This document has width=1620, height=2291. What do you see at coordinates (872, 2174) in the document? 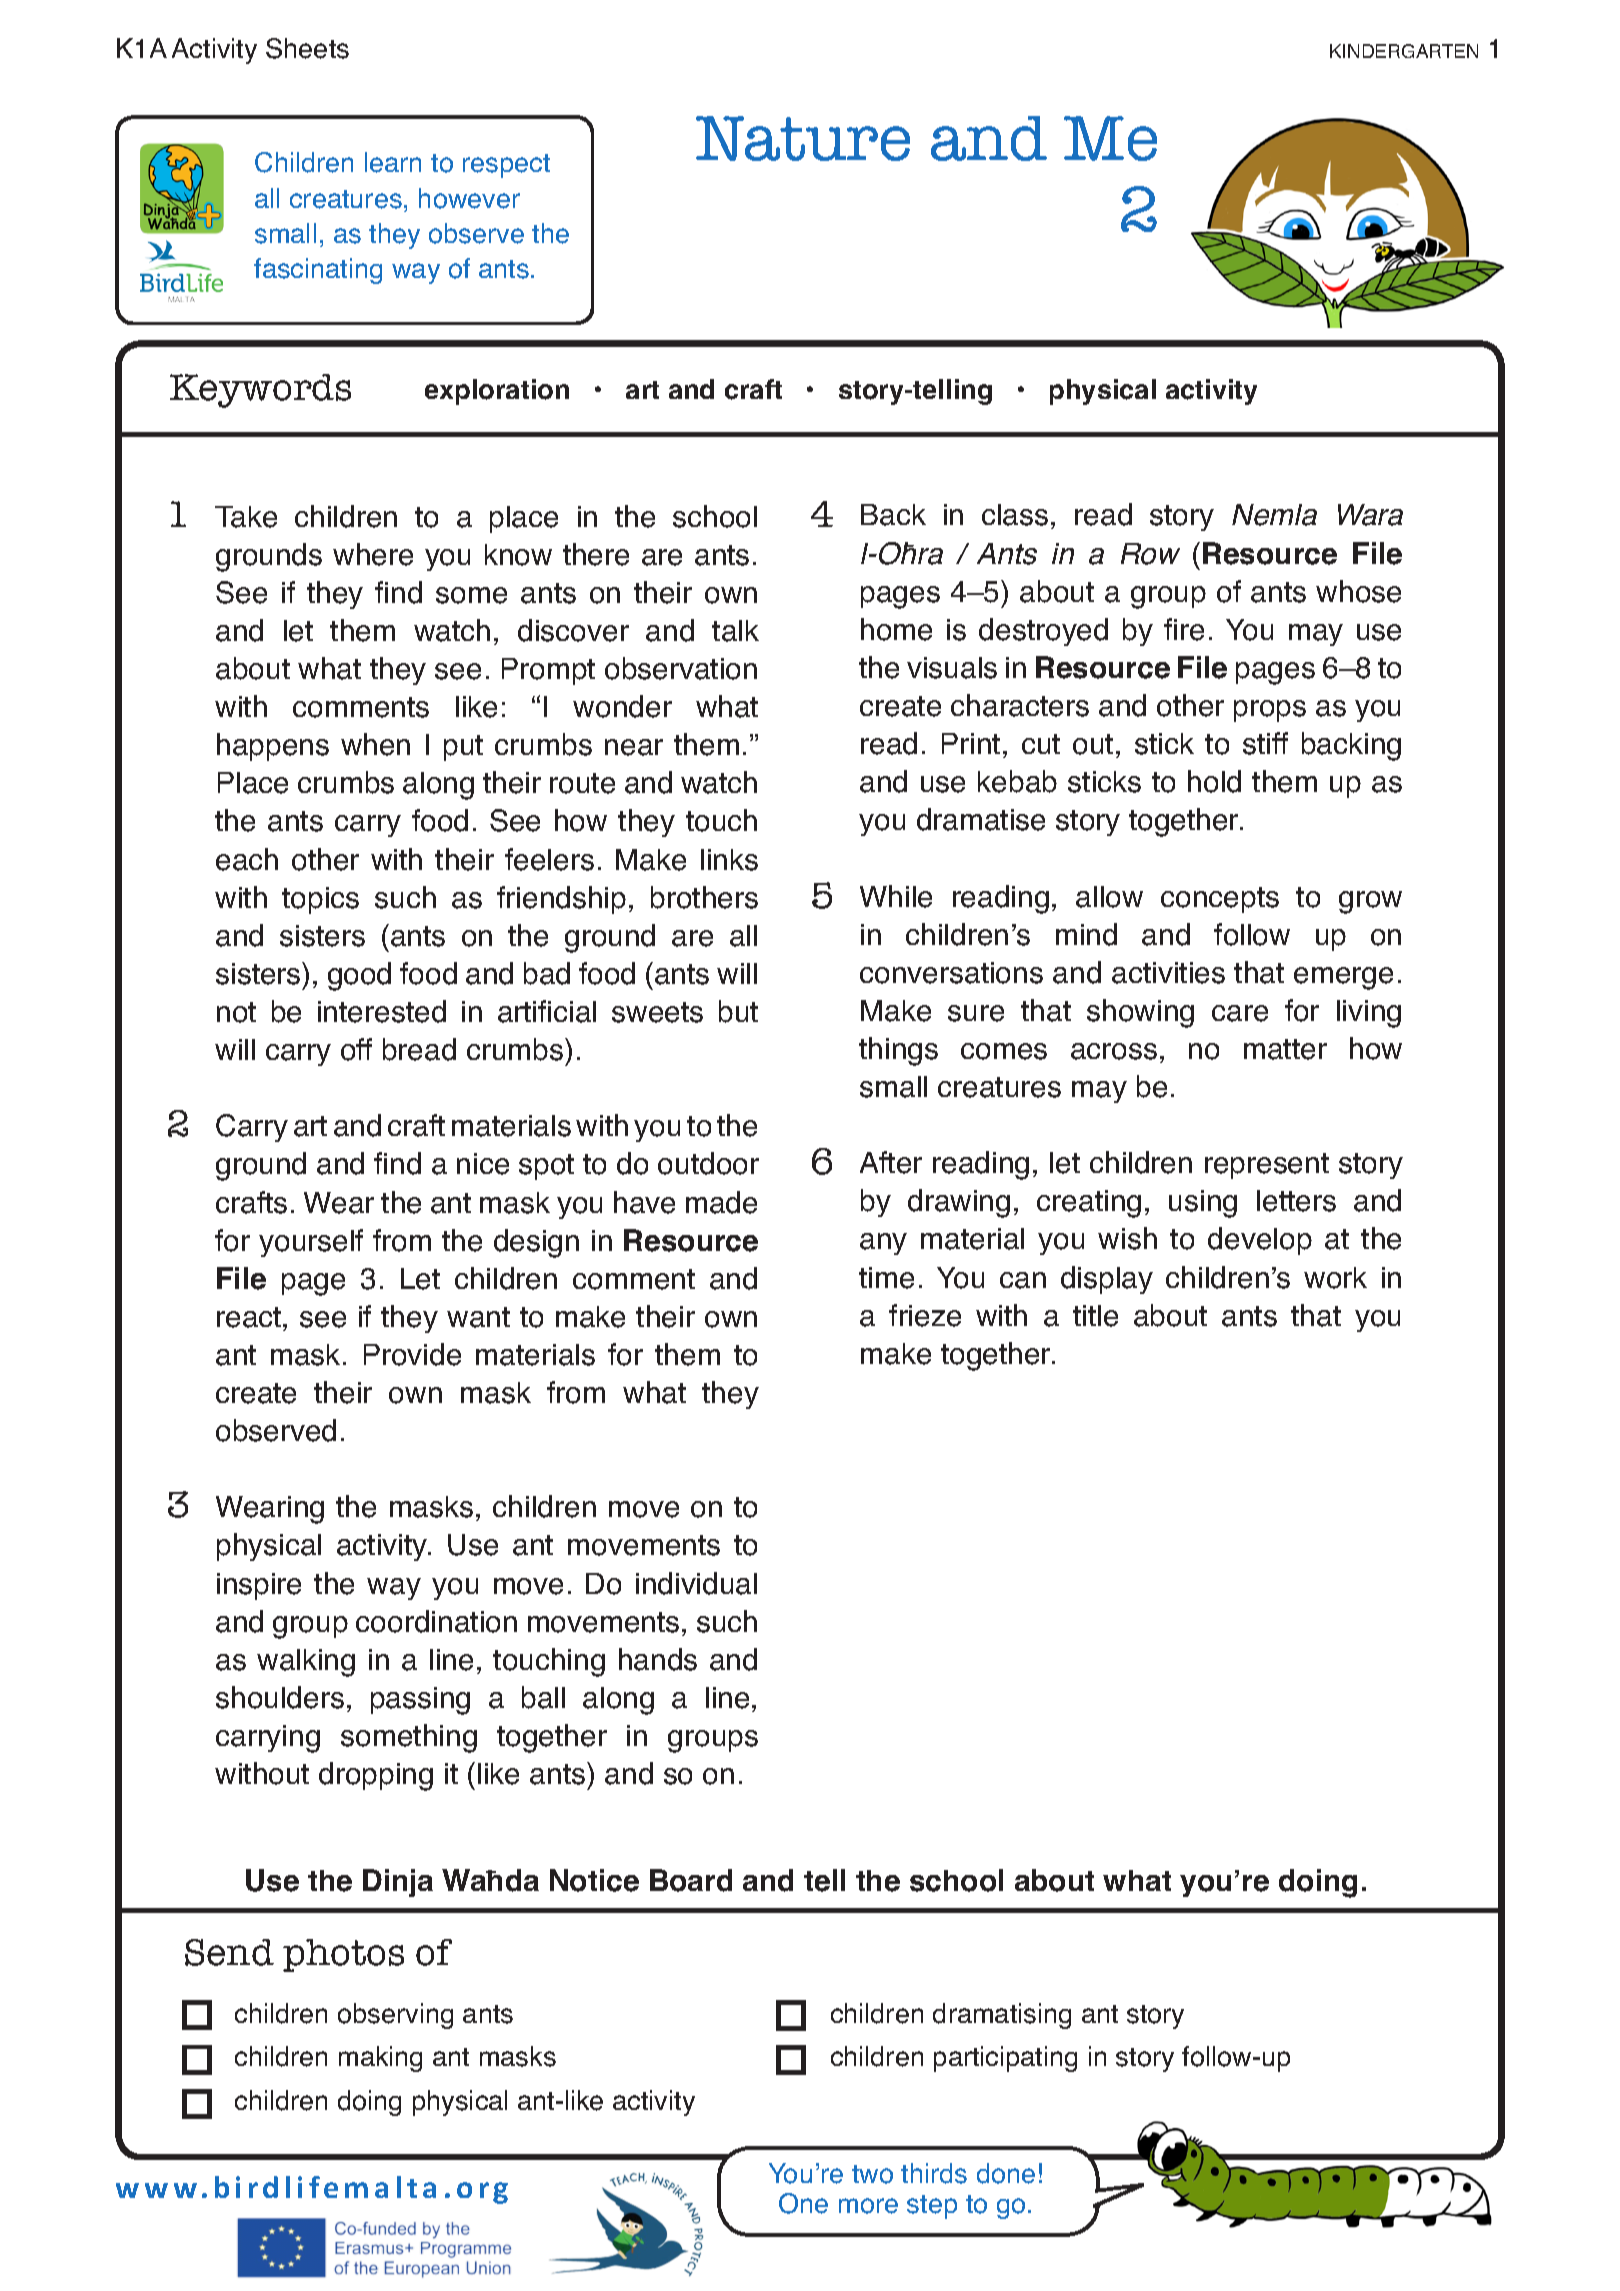
I see `two` at bounding box center [872, 2174].
